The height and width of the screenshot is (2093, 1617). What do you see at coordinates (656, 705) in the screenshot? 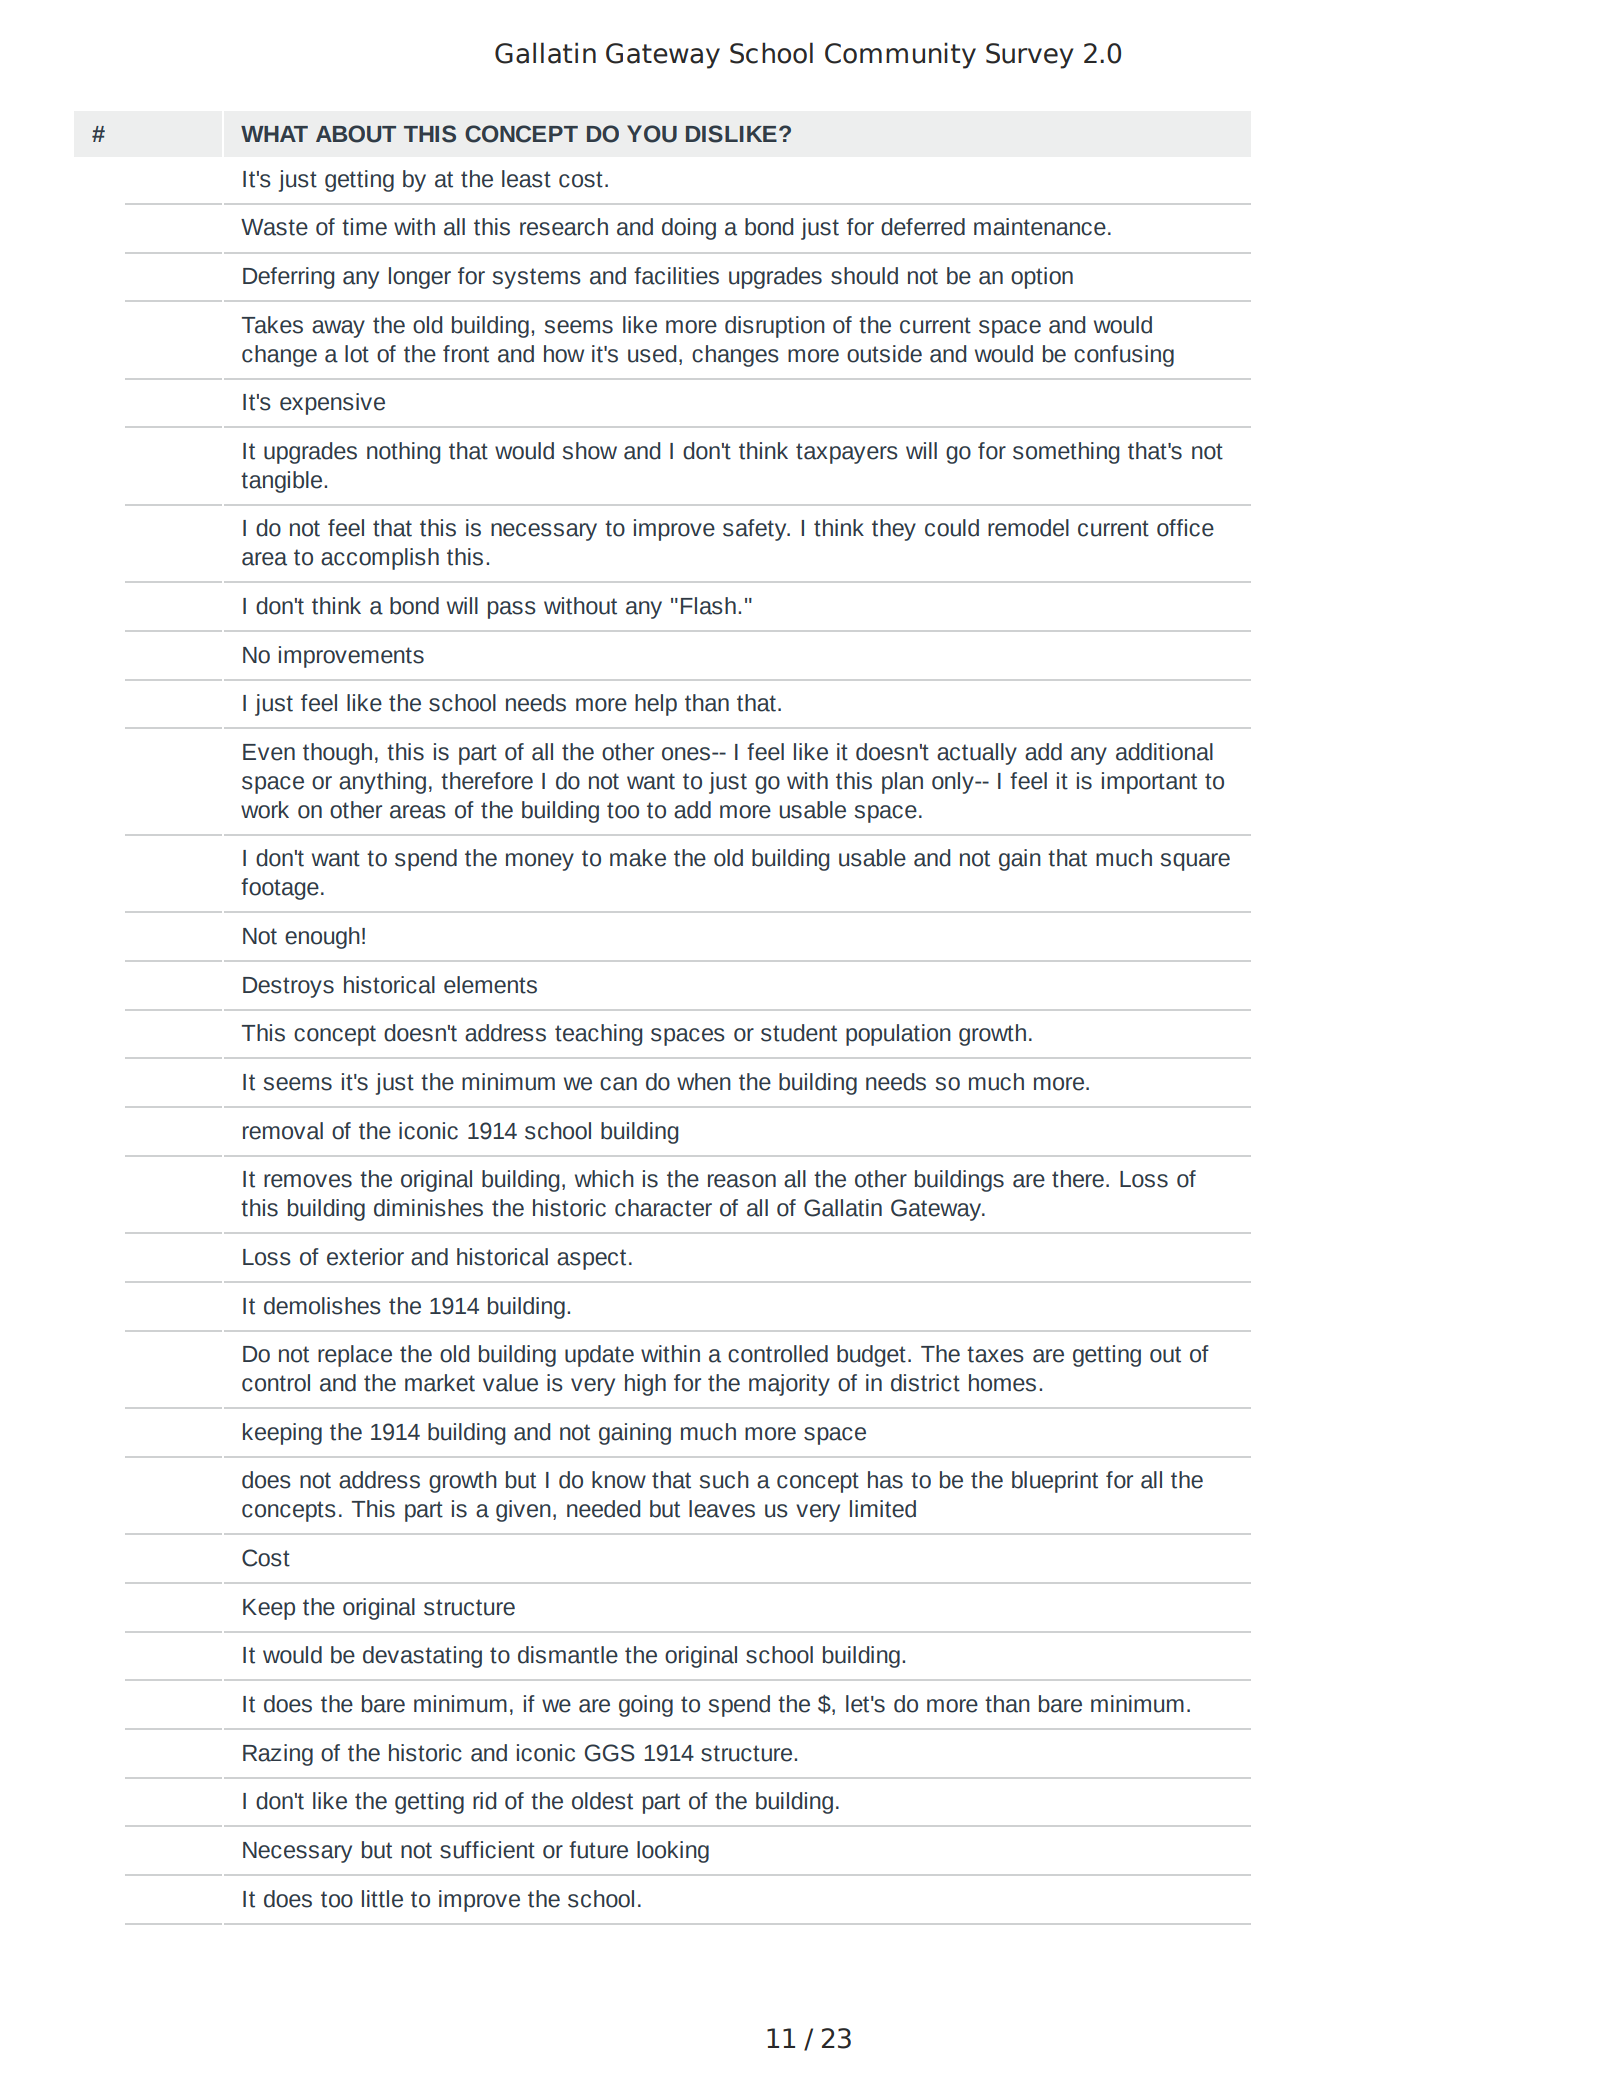
I see `help` at bounding box center [656, 705].
